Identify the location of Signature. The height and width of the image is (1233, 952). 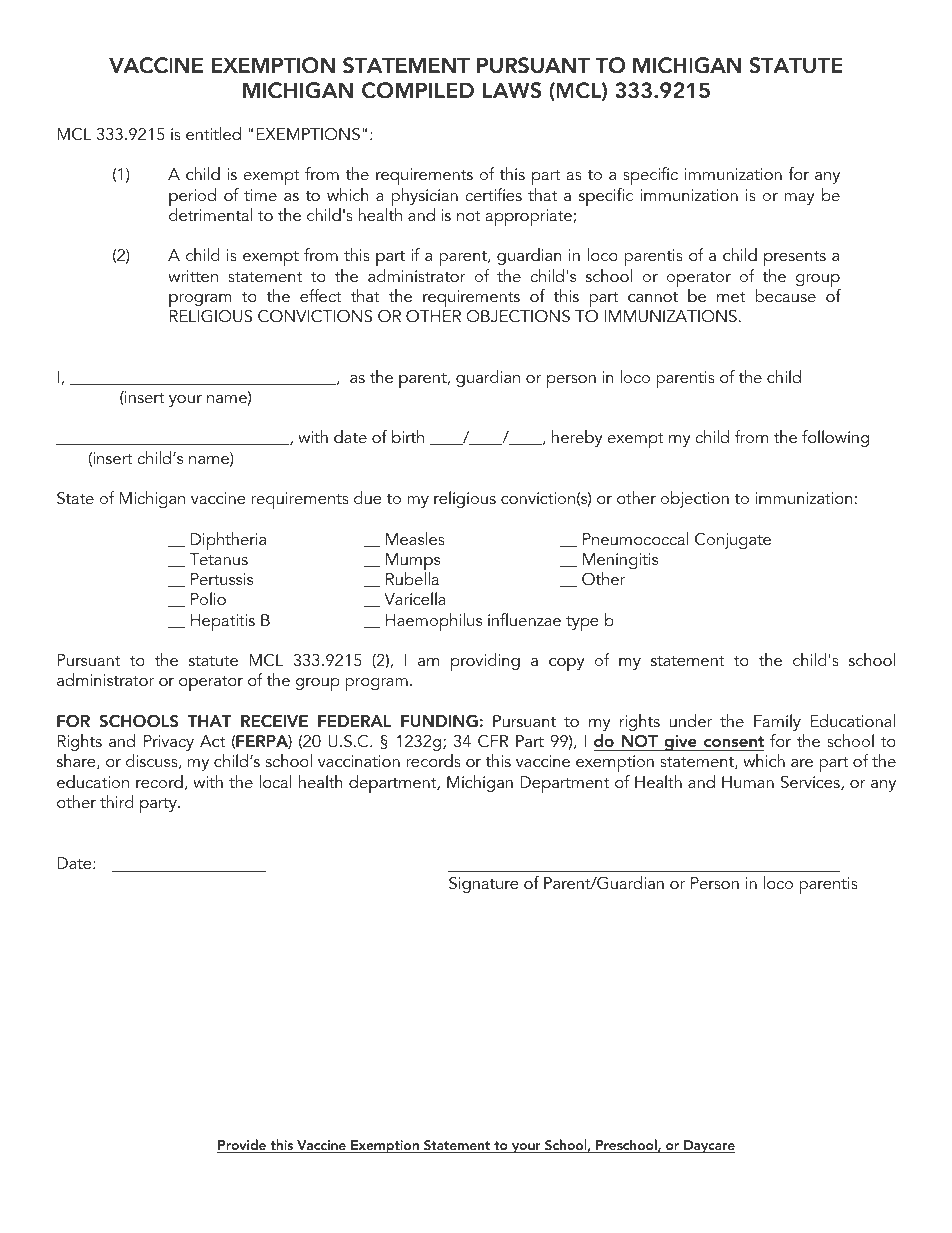
(484, 885).
